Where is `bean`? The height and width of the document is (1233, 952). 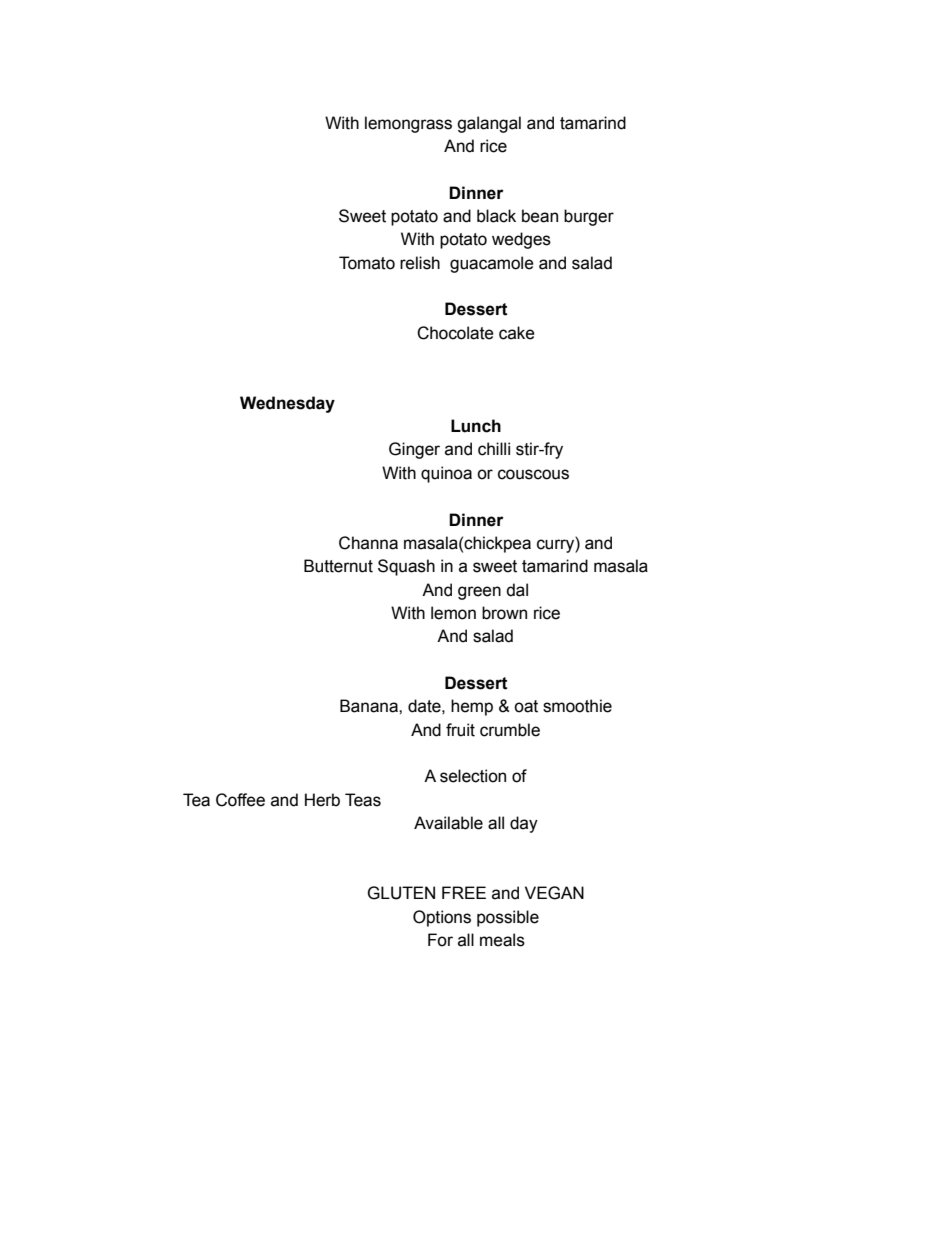 bean is located at coordinates (540, 216).
